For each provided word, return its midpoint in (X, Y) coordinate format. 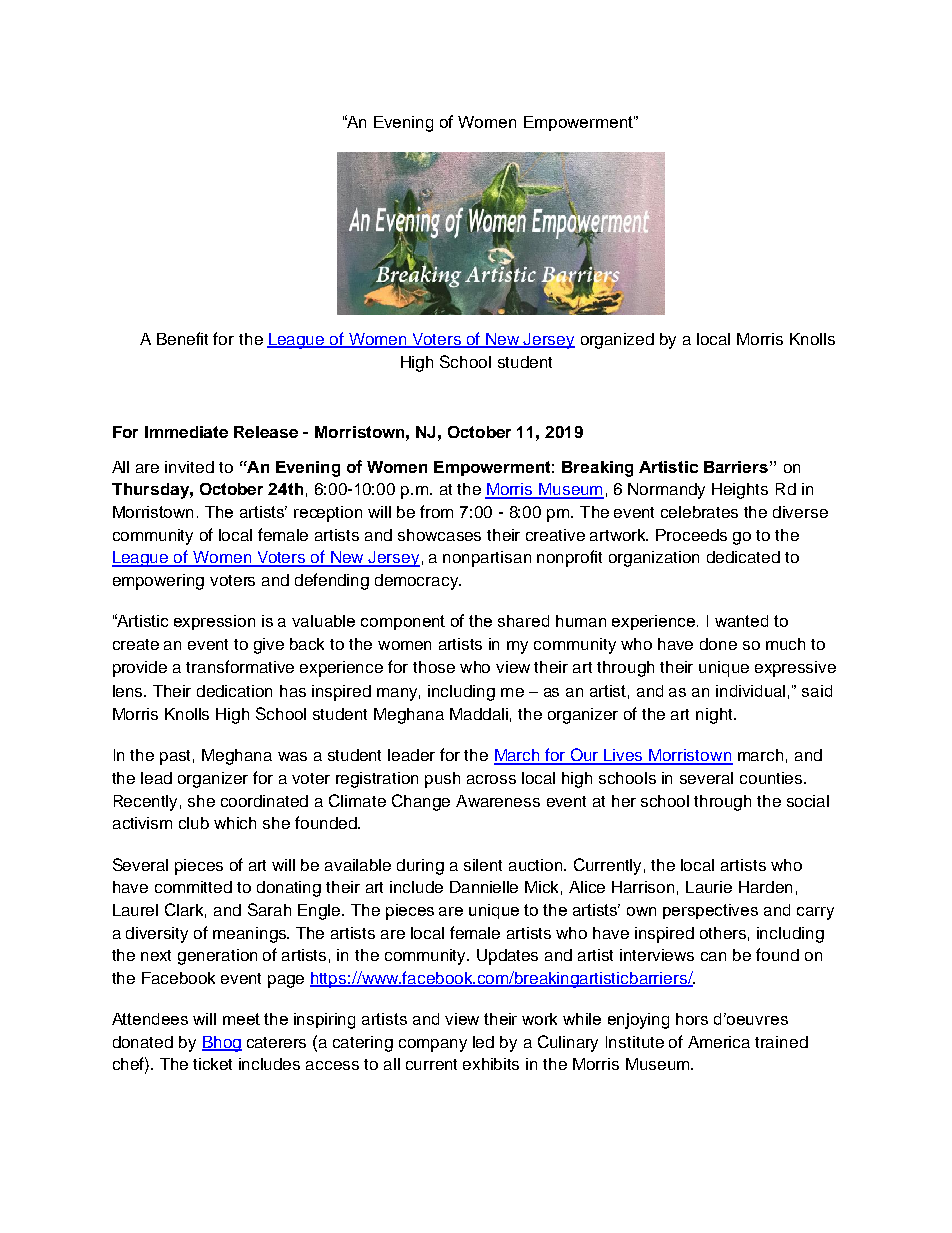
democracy (418, 582)
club (194, 823)
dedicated (743, 557)
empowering (158, 582)
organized (617, 341)
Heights (740, 491)
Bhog (222, 1044)
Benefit (182, 338)
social (808, 801)
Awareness (498, 801)
